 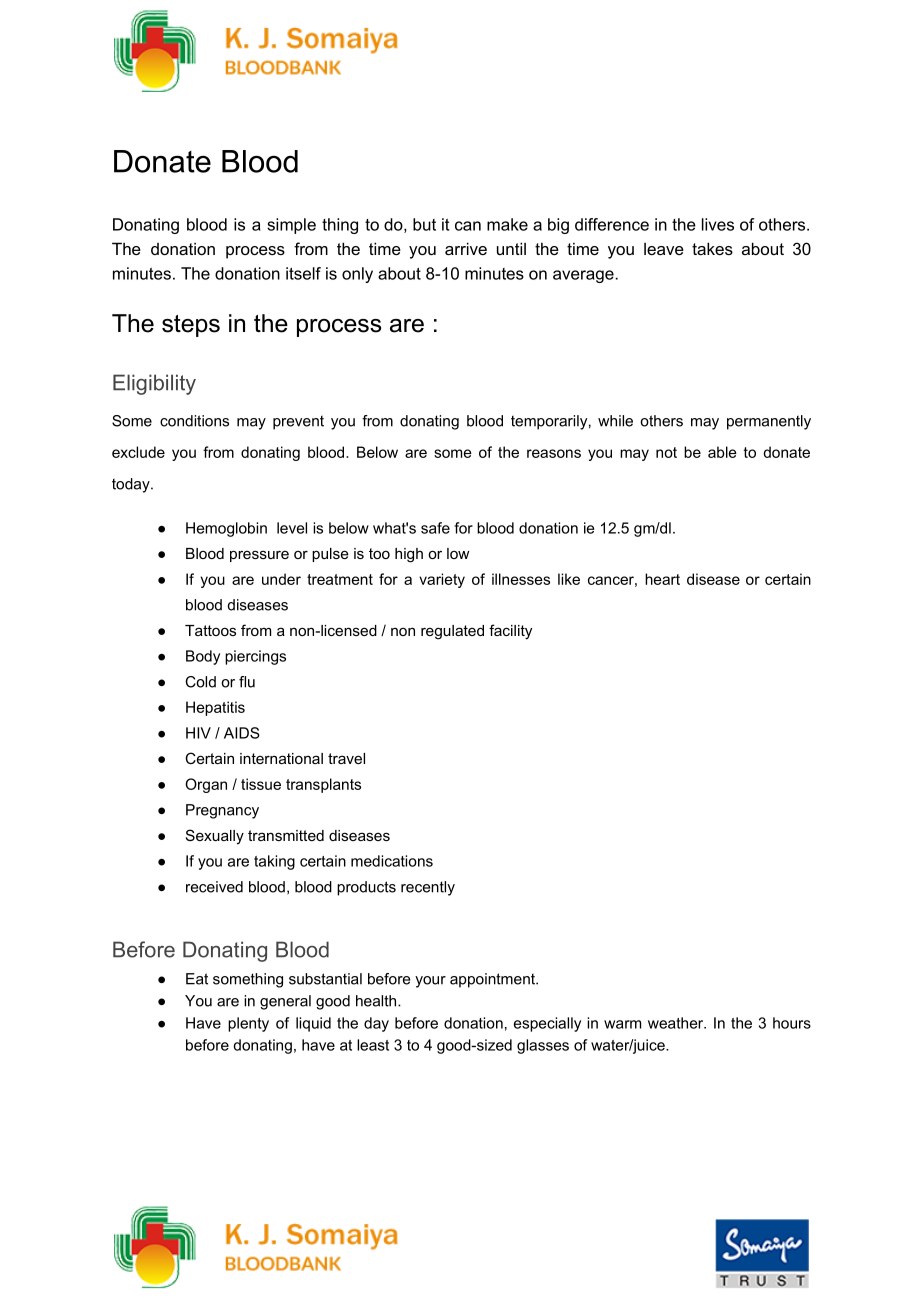 I want to click on plenty, so click(x=248, y=1024).
